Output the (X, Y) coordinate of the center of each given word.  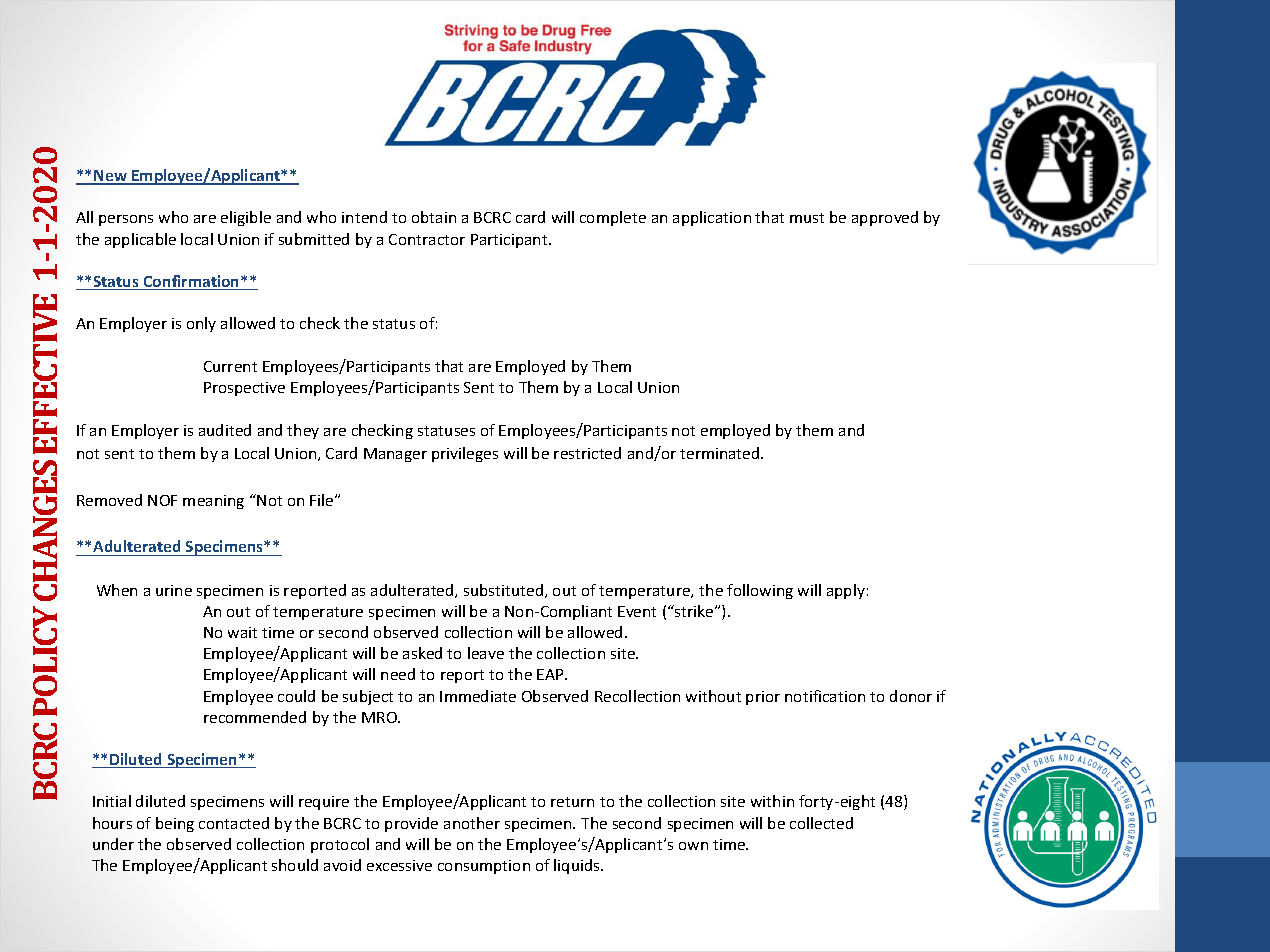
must (807, 218)
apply (846, 591)
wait (242, 632)
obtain (434, 217)
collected (821, 823)
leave (486, 653)
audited (225, 430)
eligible (246, 218)
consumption (484, 867)
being (175, 824)
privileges (465, 454)
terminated (721, 453)
